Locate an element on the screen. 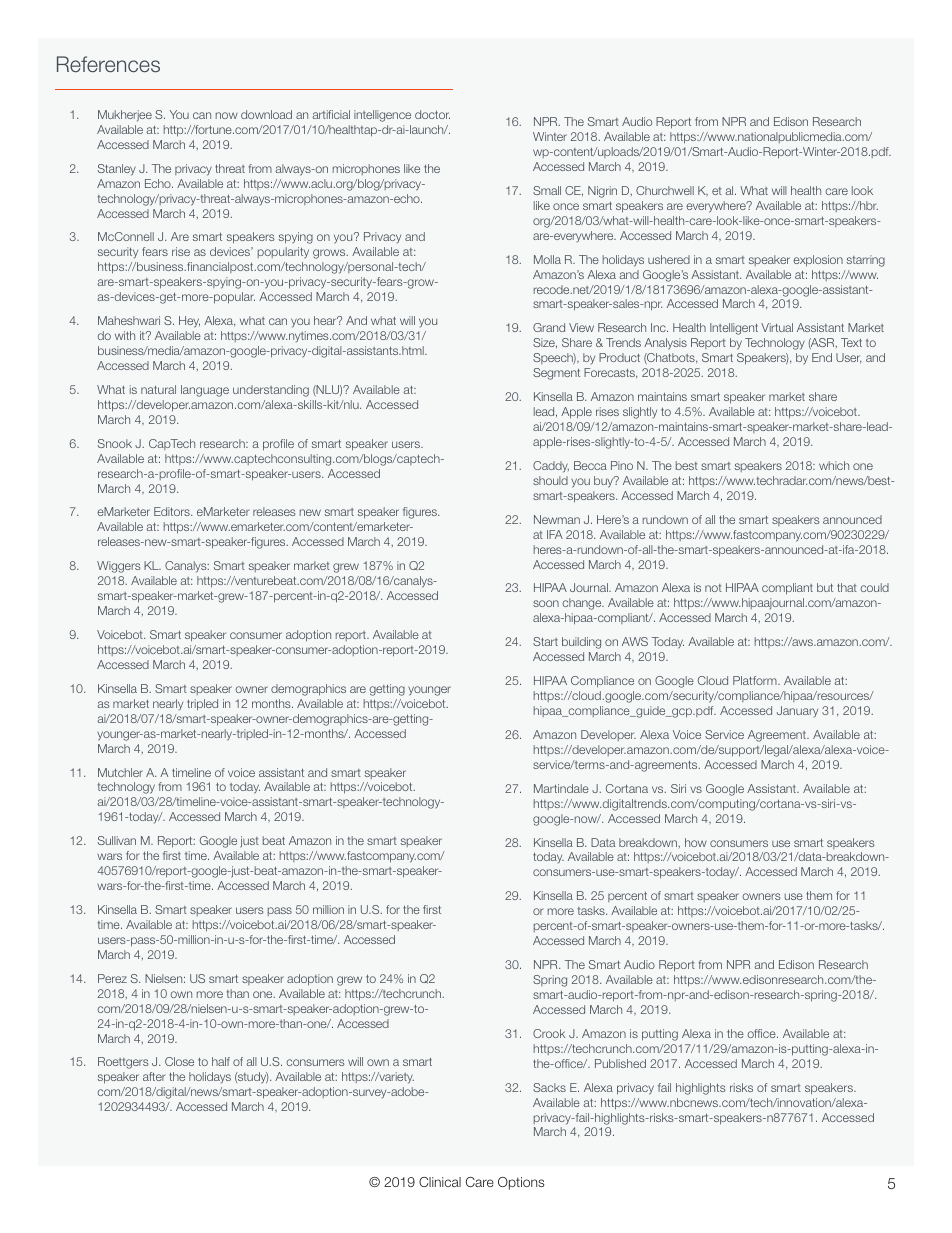 The width and height of the screenshot is (952, 1233). download is located at coordinates (266, 114).
